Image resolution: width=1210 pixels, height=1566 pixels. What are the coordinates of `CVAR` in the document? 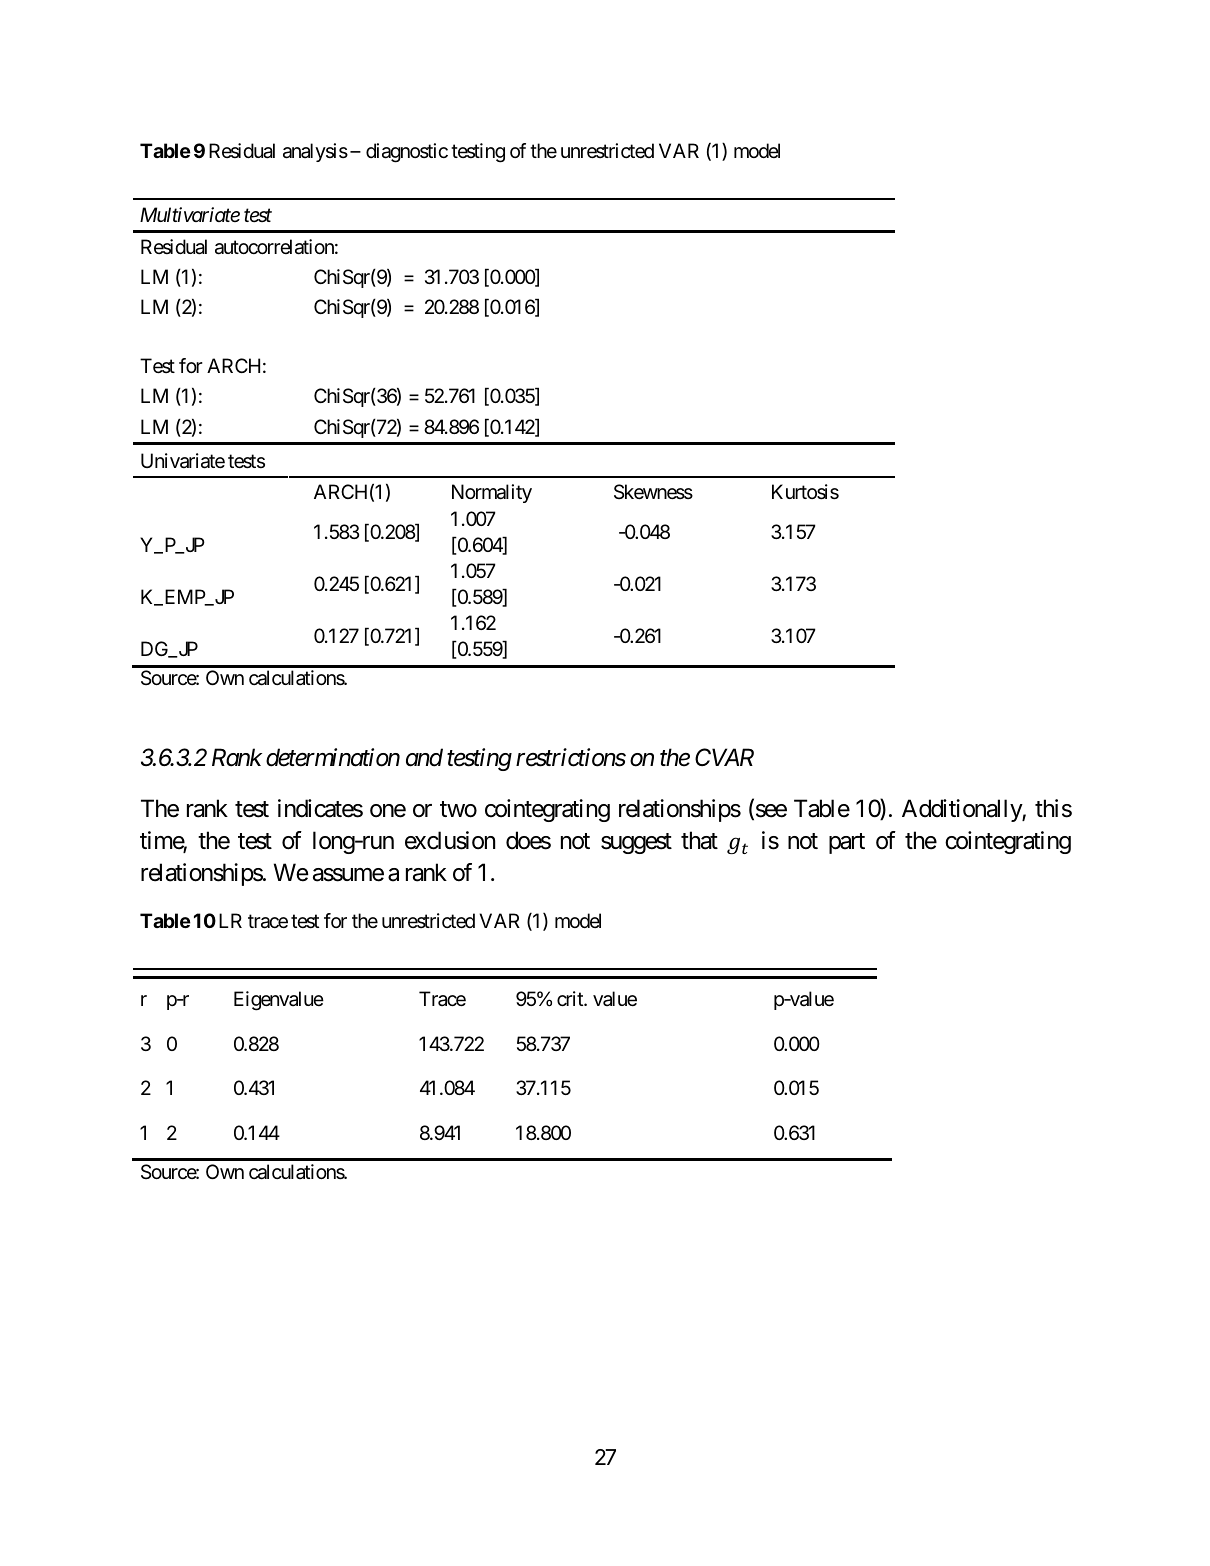 It's located at (724, 757).
